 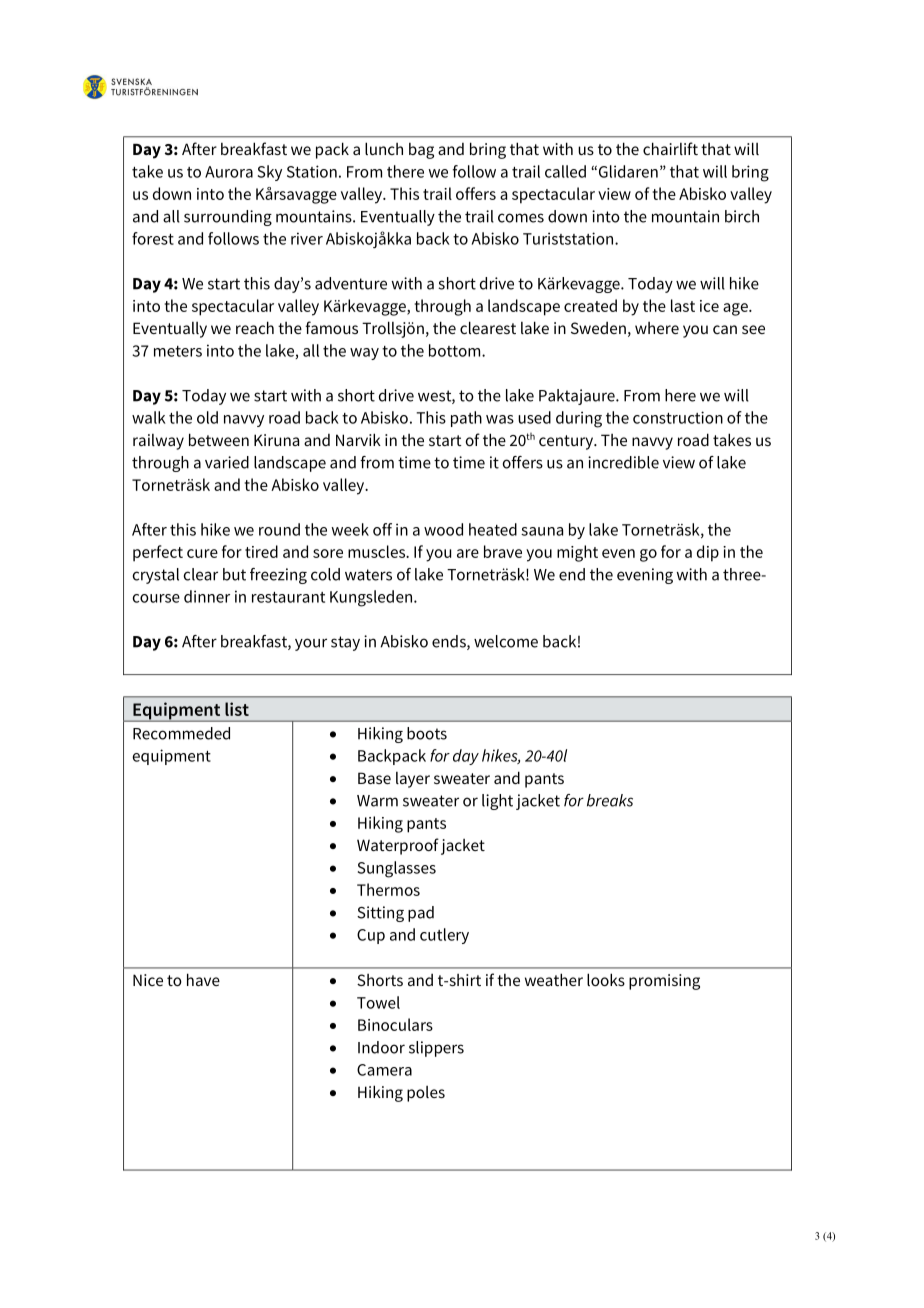 What do you see at coordinates (664, 982) in the document?
I see `promising` at bounding box center [664, 982].
